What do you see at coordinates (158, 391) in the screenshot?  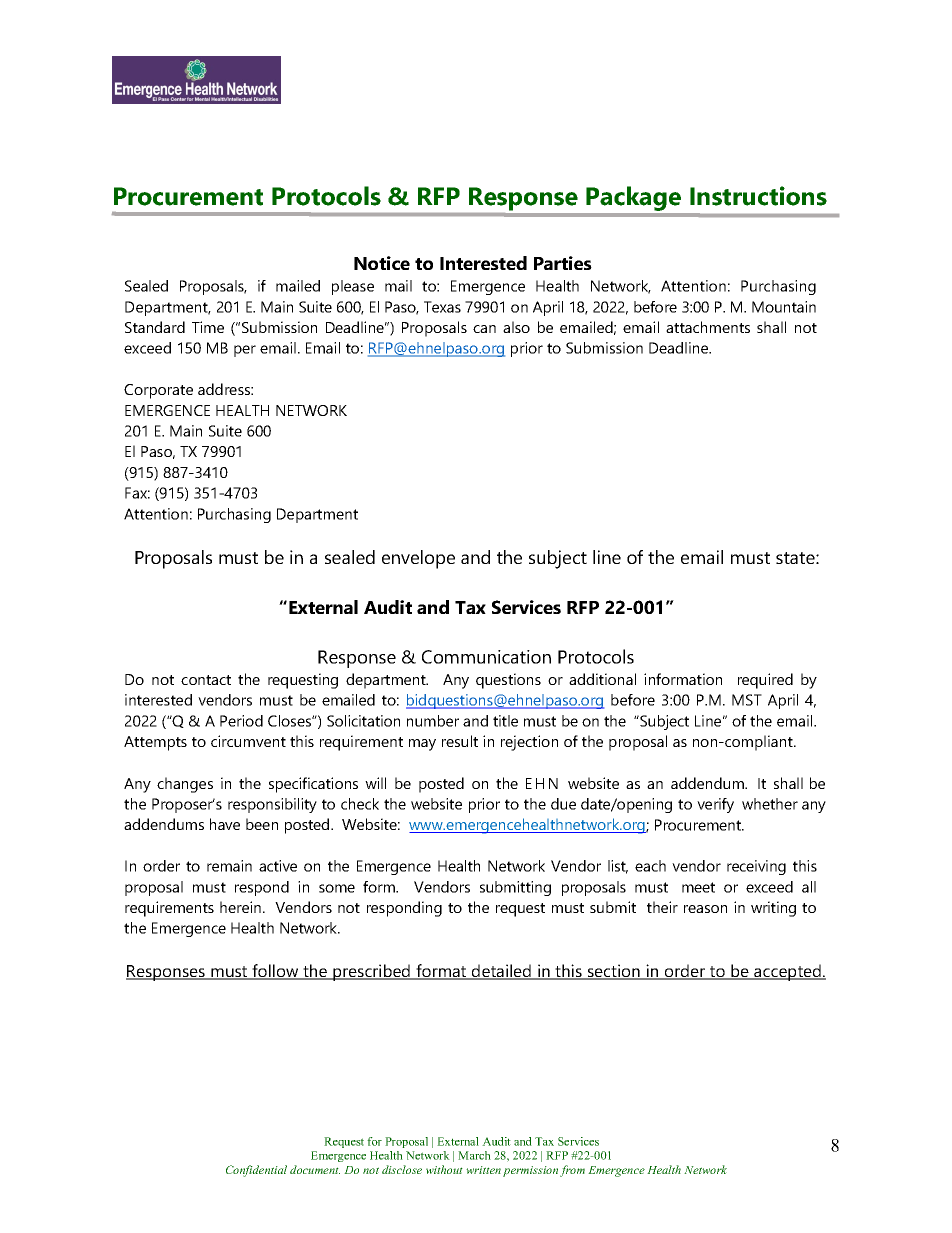 I see `Corporate` at bounding box center [158, 391].
